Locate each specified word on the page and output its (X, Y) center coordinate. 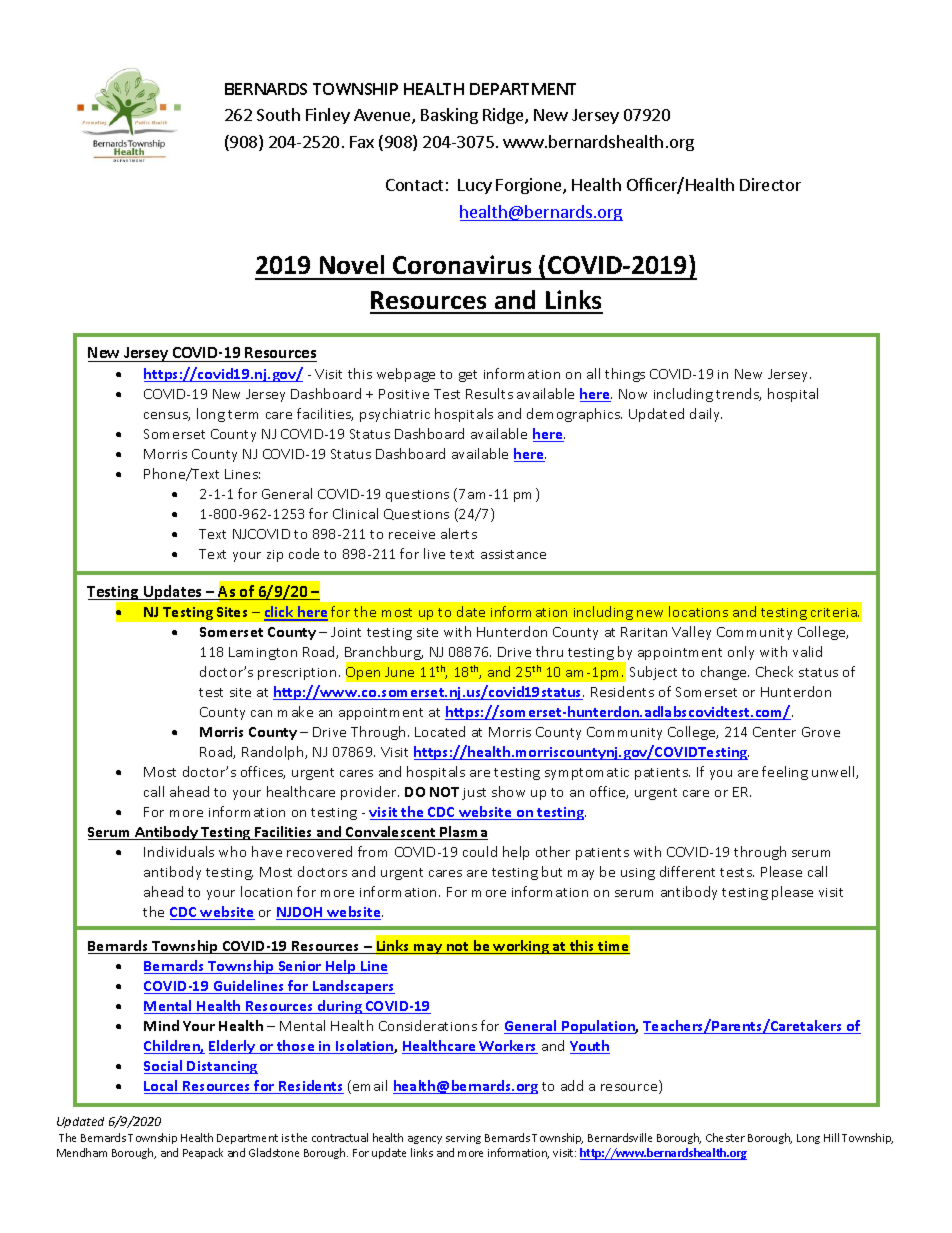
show (508, 791)
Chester (725, 1137)
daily (706, 415)
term (243, 414)
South (278, 114)
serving (463, 1139)
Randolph (274, 753)
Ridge (504, 116)
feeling (785, 773)
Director (770, 184)
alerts (459, 533)
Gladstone (274, 1152)
